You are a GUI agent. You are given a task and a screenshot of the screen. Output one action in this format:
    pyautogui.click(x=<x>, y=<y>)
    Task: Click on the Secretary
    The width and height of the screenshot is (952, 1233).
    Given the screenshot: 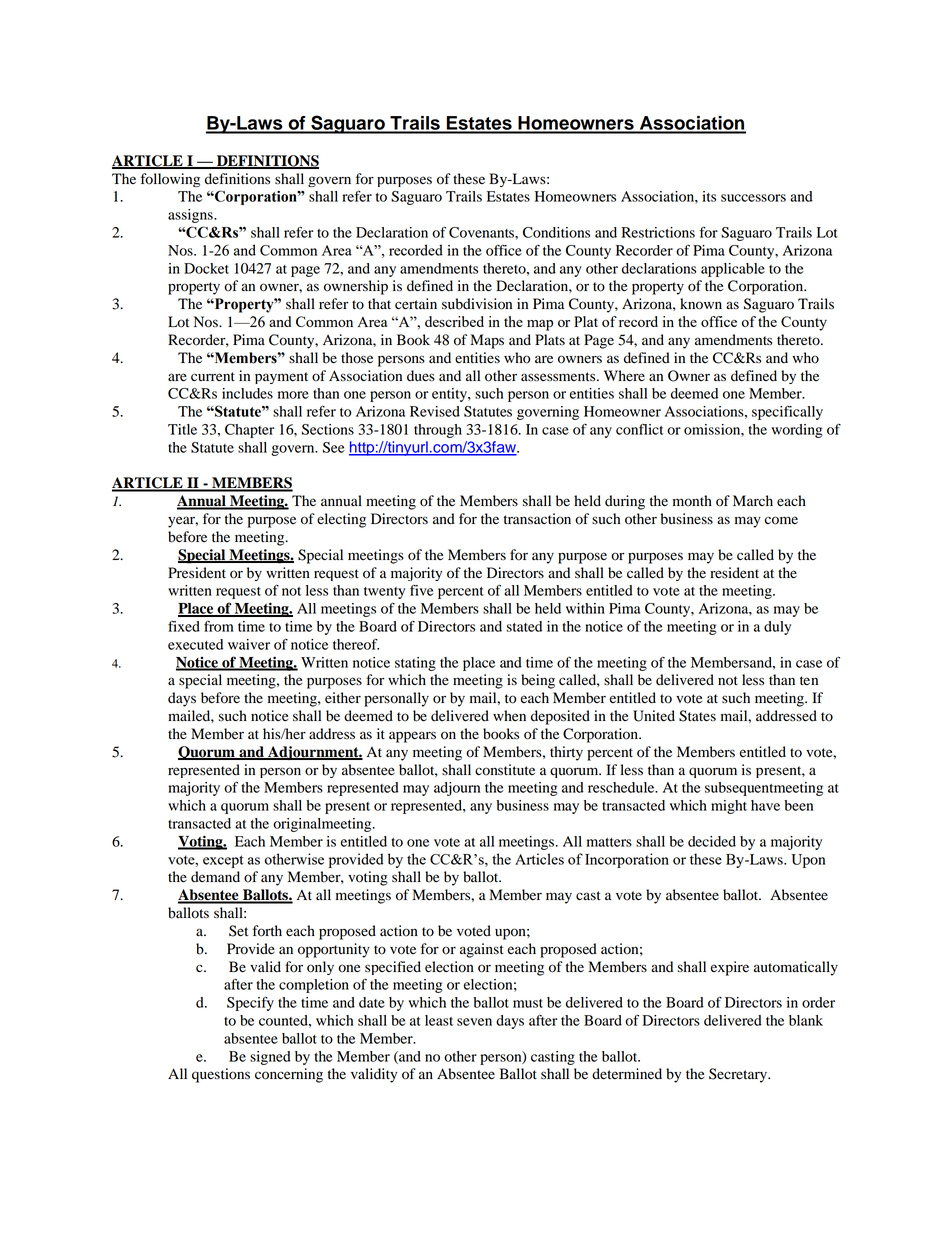 What is the action you would take?
    pyautogui.click(x=739, y=1075)
